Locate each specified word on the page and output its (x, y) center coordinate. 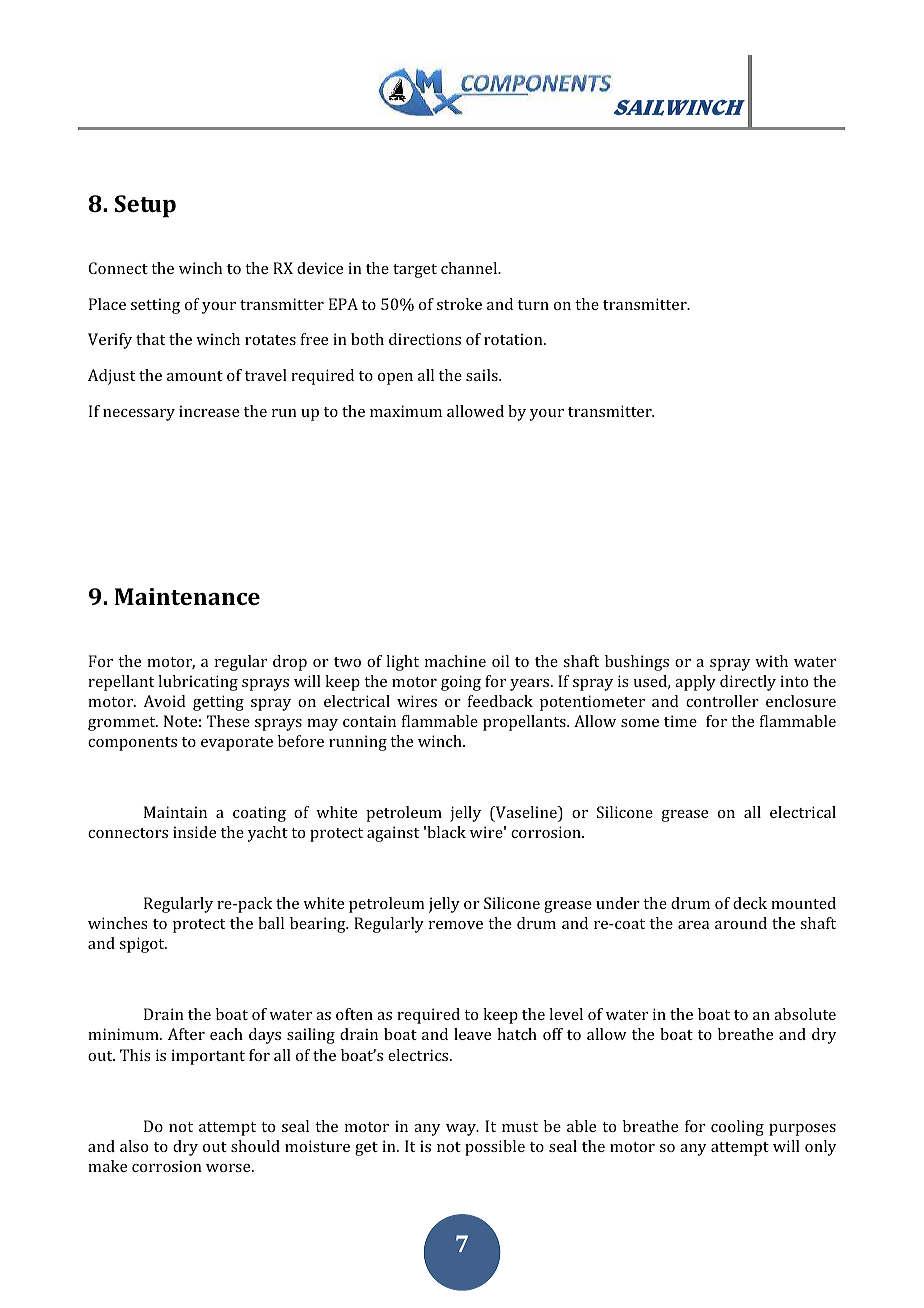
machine (455, 661)
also (134, 1146)
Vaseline (526, 813)
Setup (145, 206)
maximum (406, 411)
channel (470, 268)
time (680, 721)
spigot (143, 945)
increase (209, 411)
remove (456, 925)
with (771, 661)
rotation (514, 339)
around (741, 923)
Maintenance (187, 596)
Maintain (175, 812)
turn (533, 305)
